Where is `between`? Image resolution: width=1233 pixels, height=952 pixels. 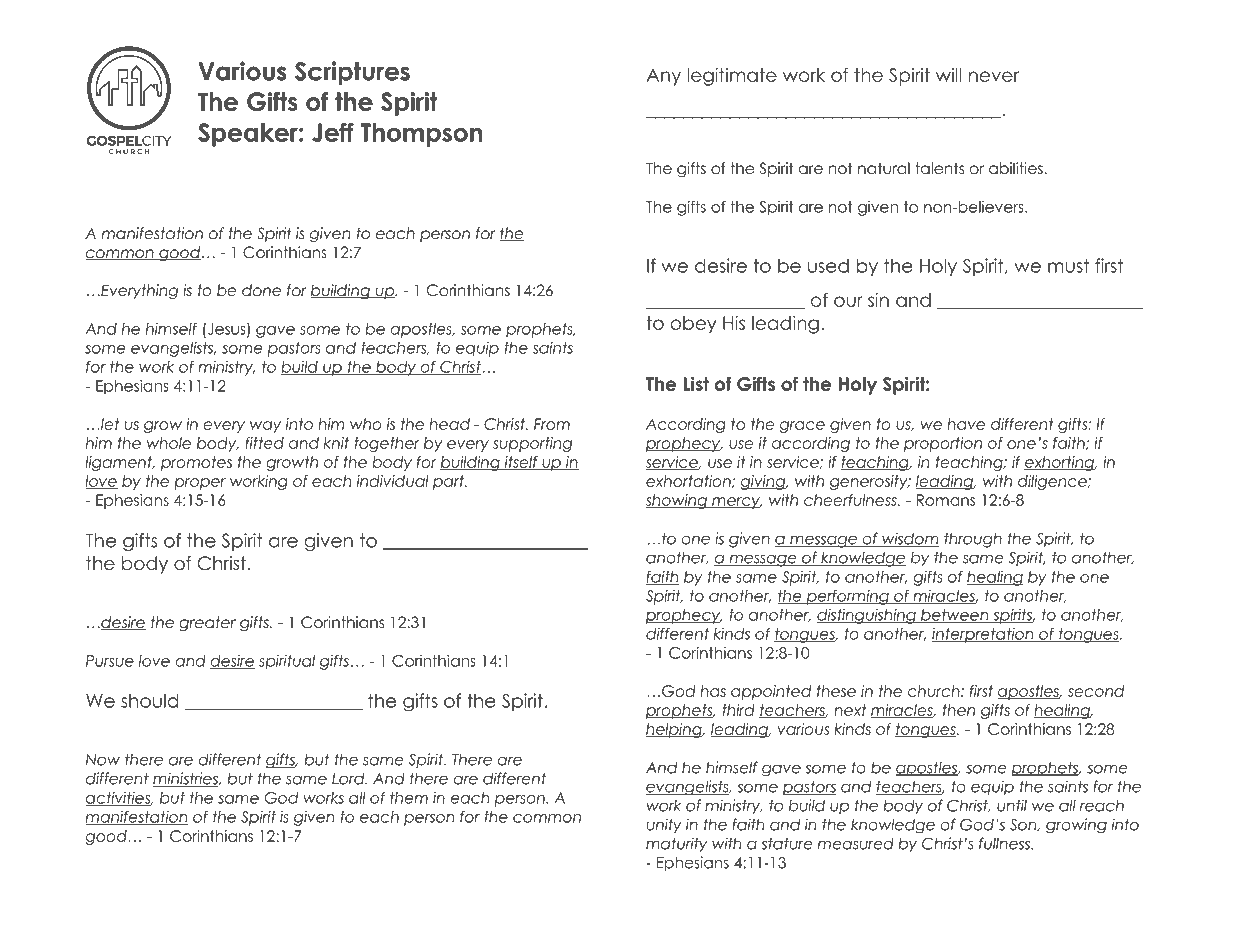 between is located at coordinates (955, 616).
